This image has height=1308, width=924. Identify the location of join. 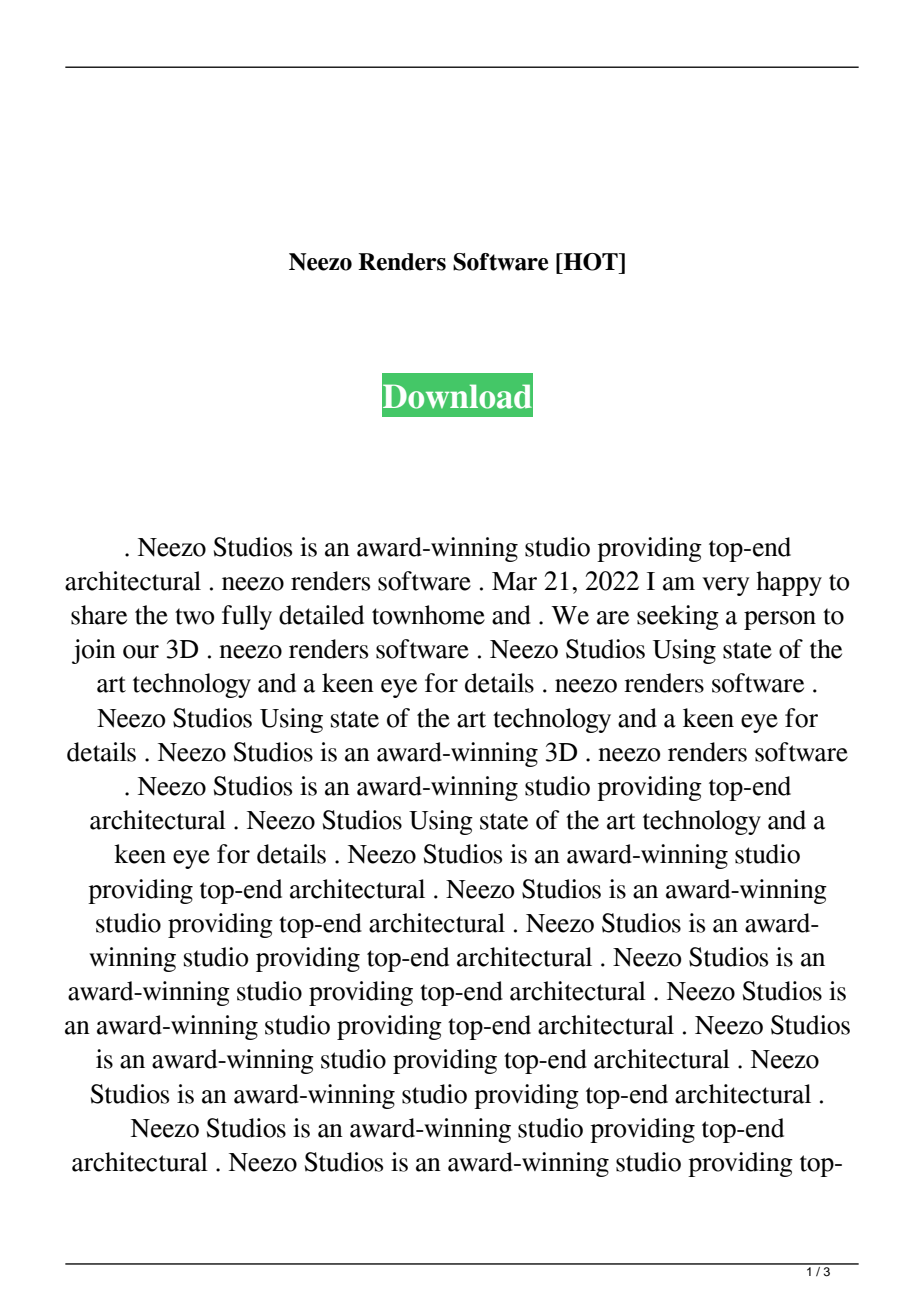
(94, 651).
